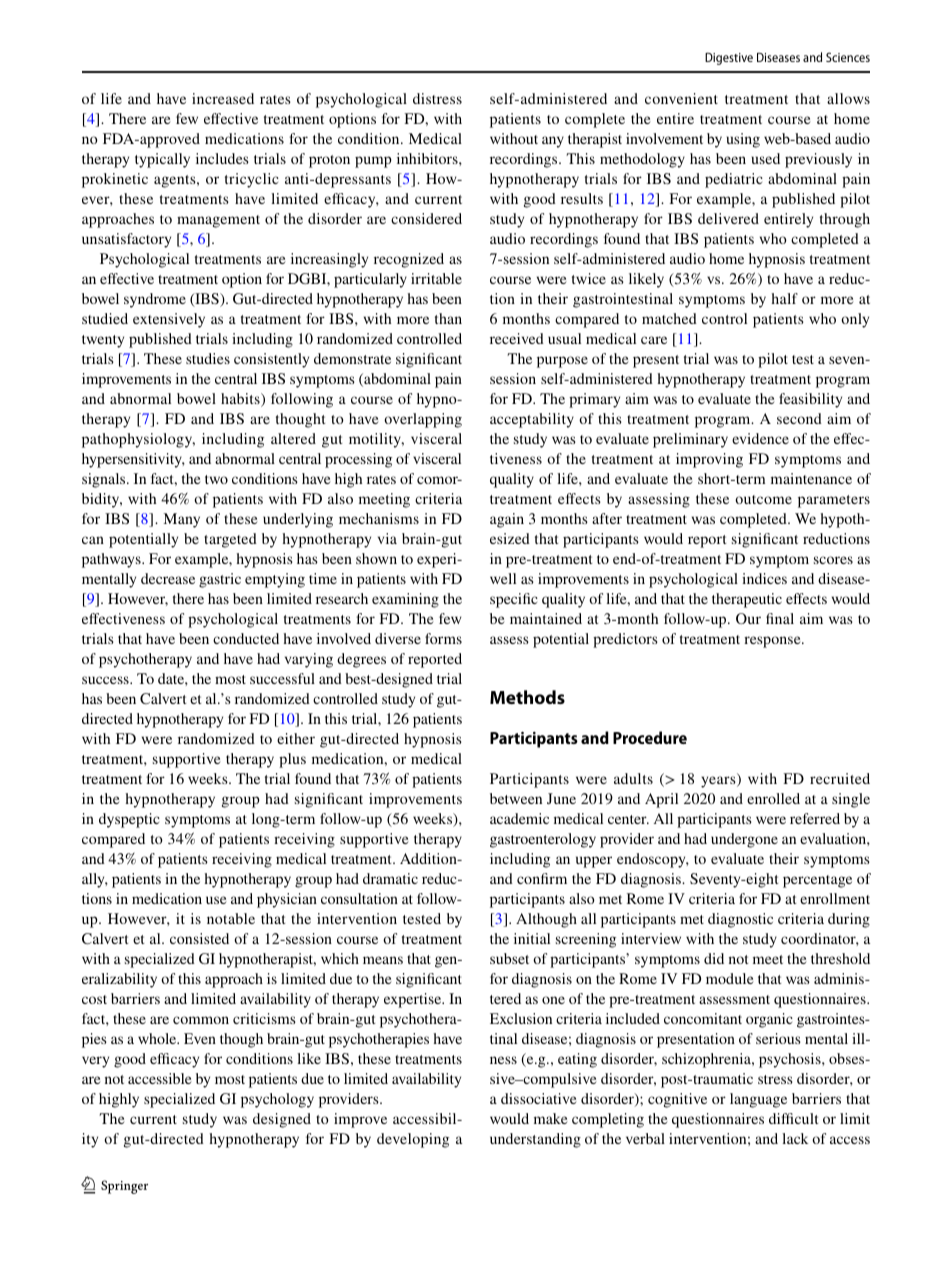 The width and height of the page is (952, 1265). Describe the element at coordinates (223, 98) in the page. I see `increased` at that location.
